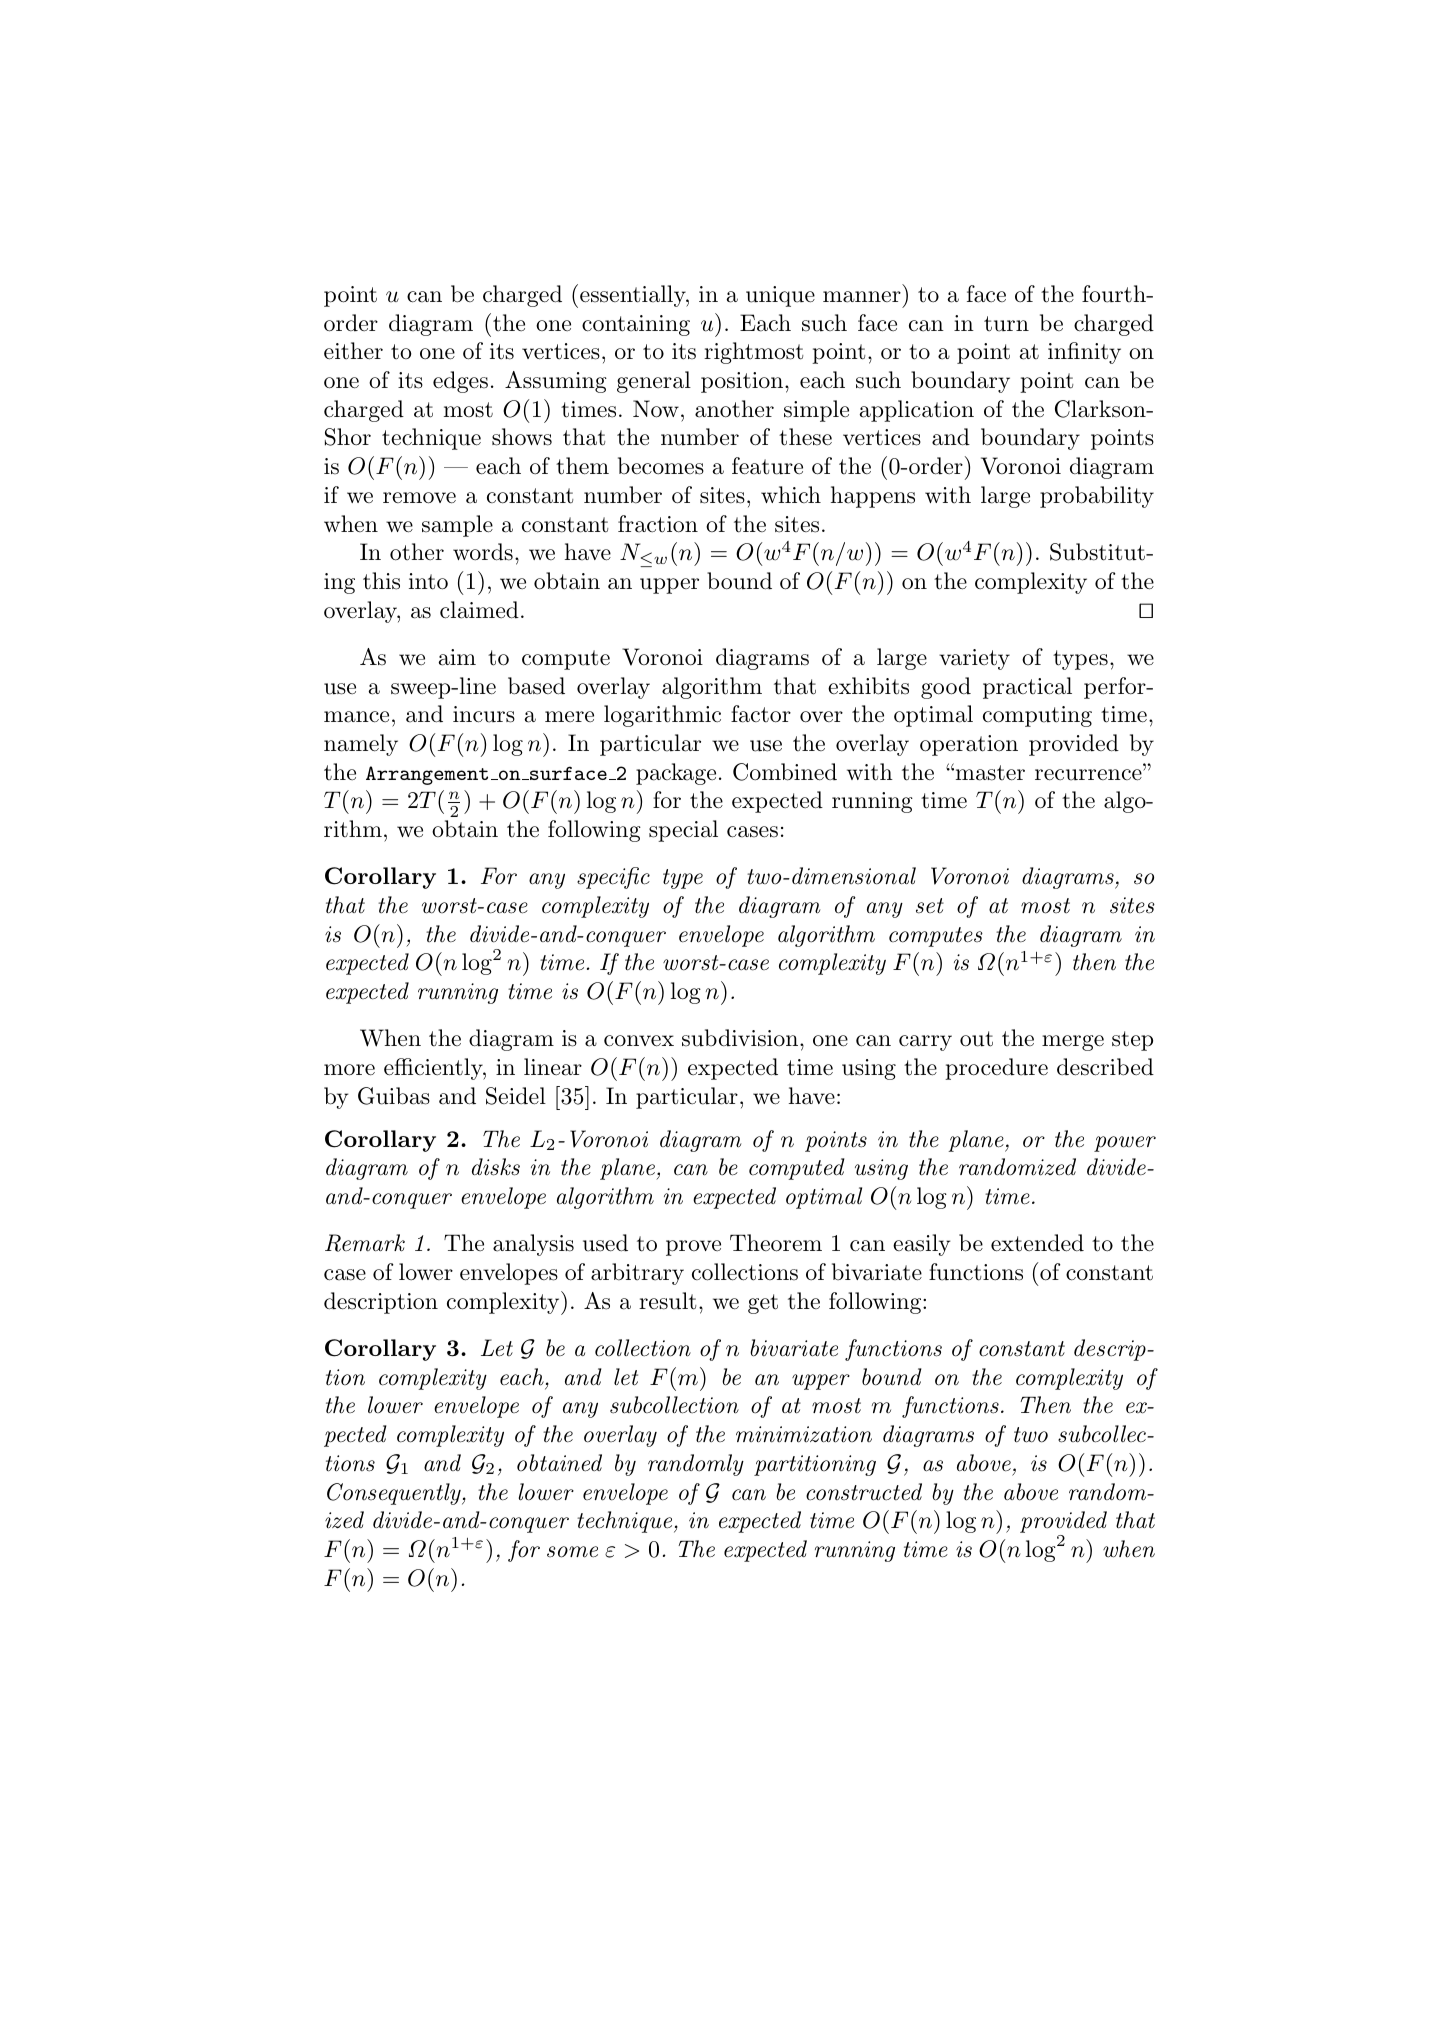 The height and width of the document is (2022, 1429). What do you see at coordinates (761, 714) in the document?
I see `factor` at bounding box center [761, 714].
